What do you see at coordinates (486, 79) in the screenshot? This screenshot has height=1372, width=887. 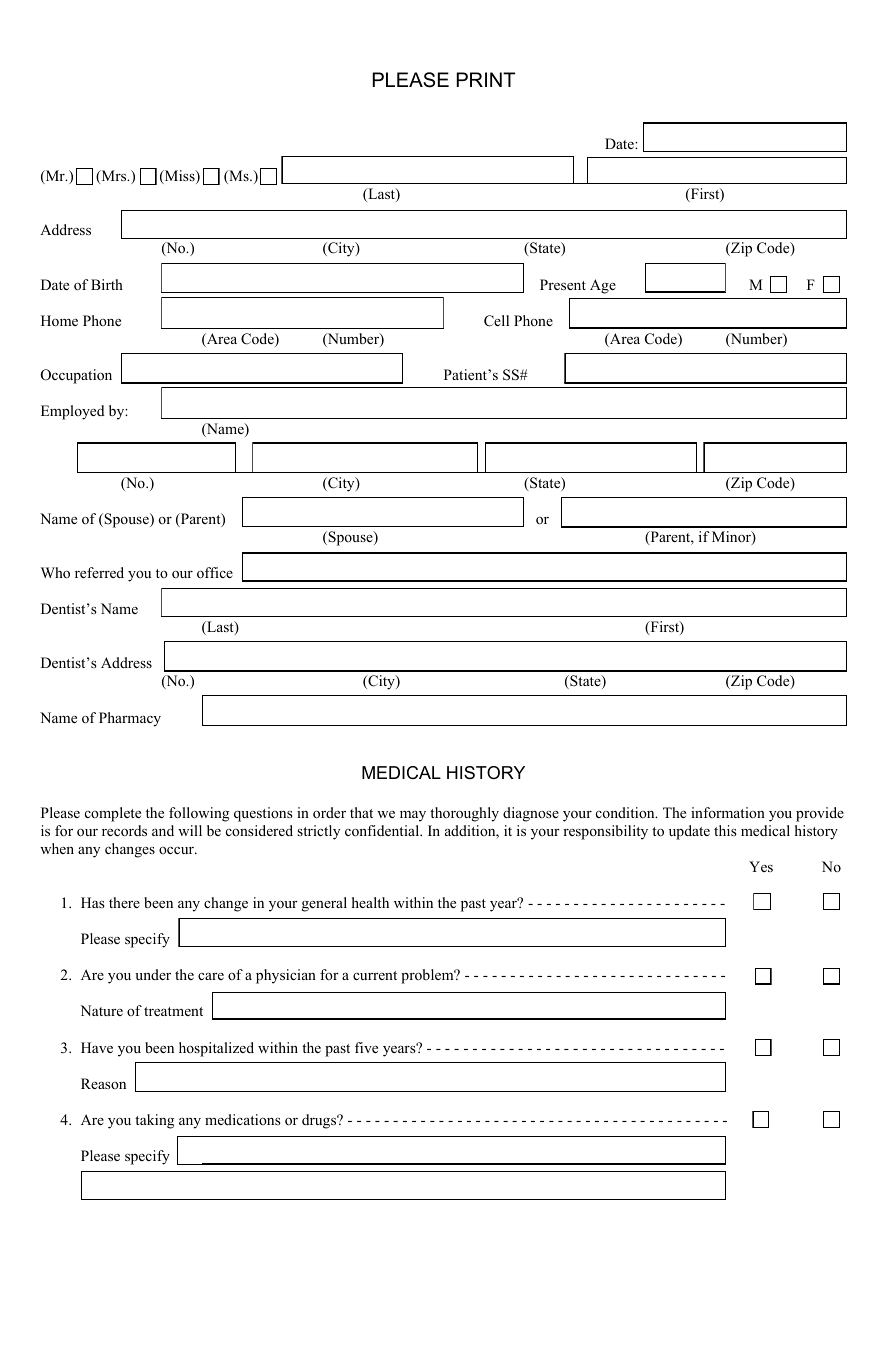 I see `PRINT` at bounding box center [486, 79].
